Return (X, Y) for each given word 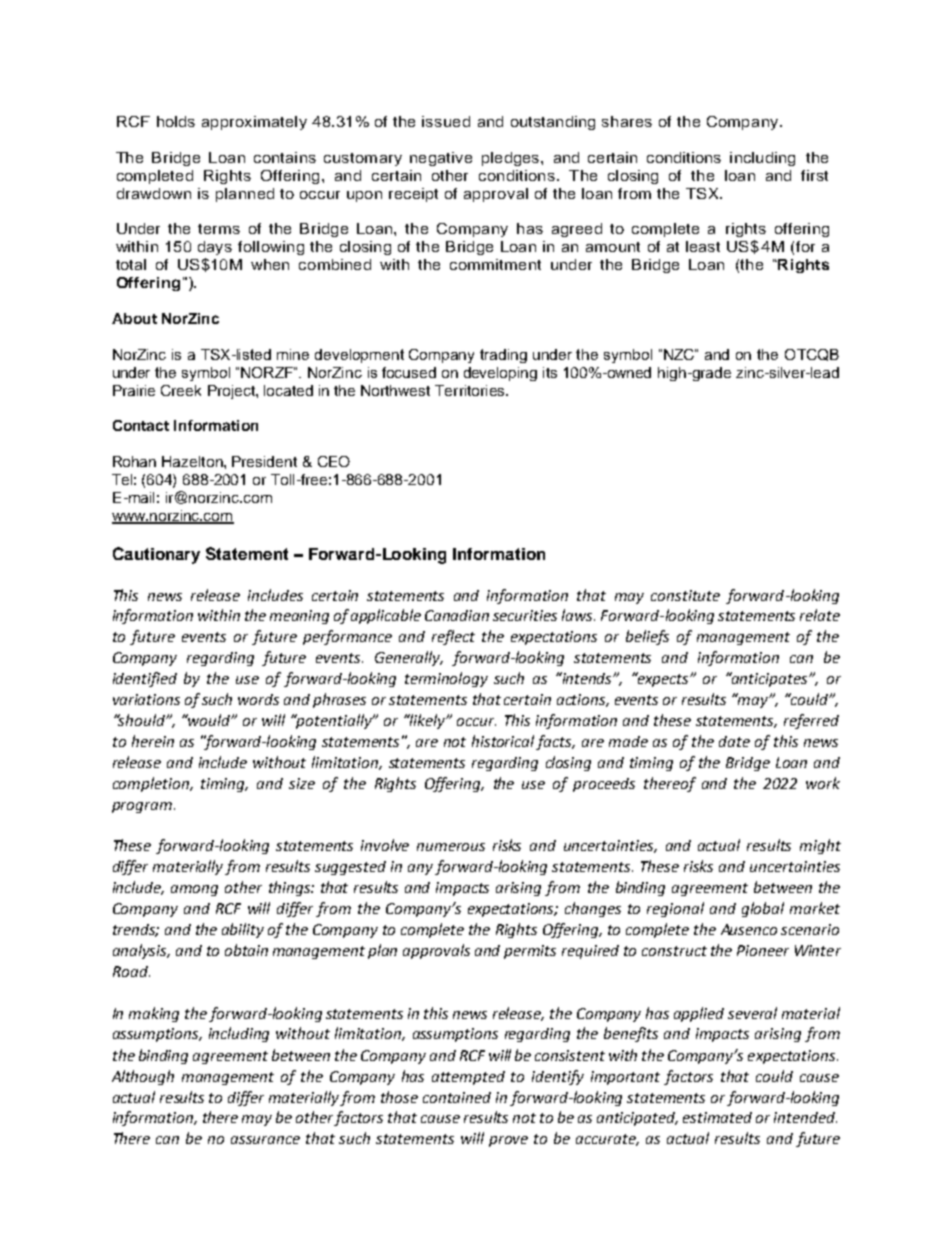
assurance (265, 1140)
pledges (512, 159)
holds (176, 121)
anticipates (770, 679)
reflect (453, 637)
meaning (299, 617)
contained (457, 1097)
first (814, 175)
